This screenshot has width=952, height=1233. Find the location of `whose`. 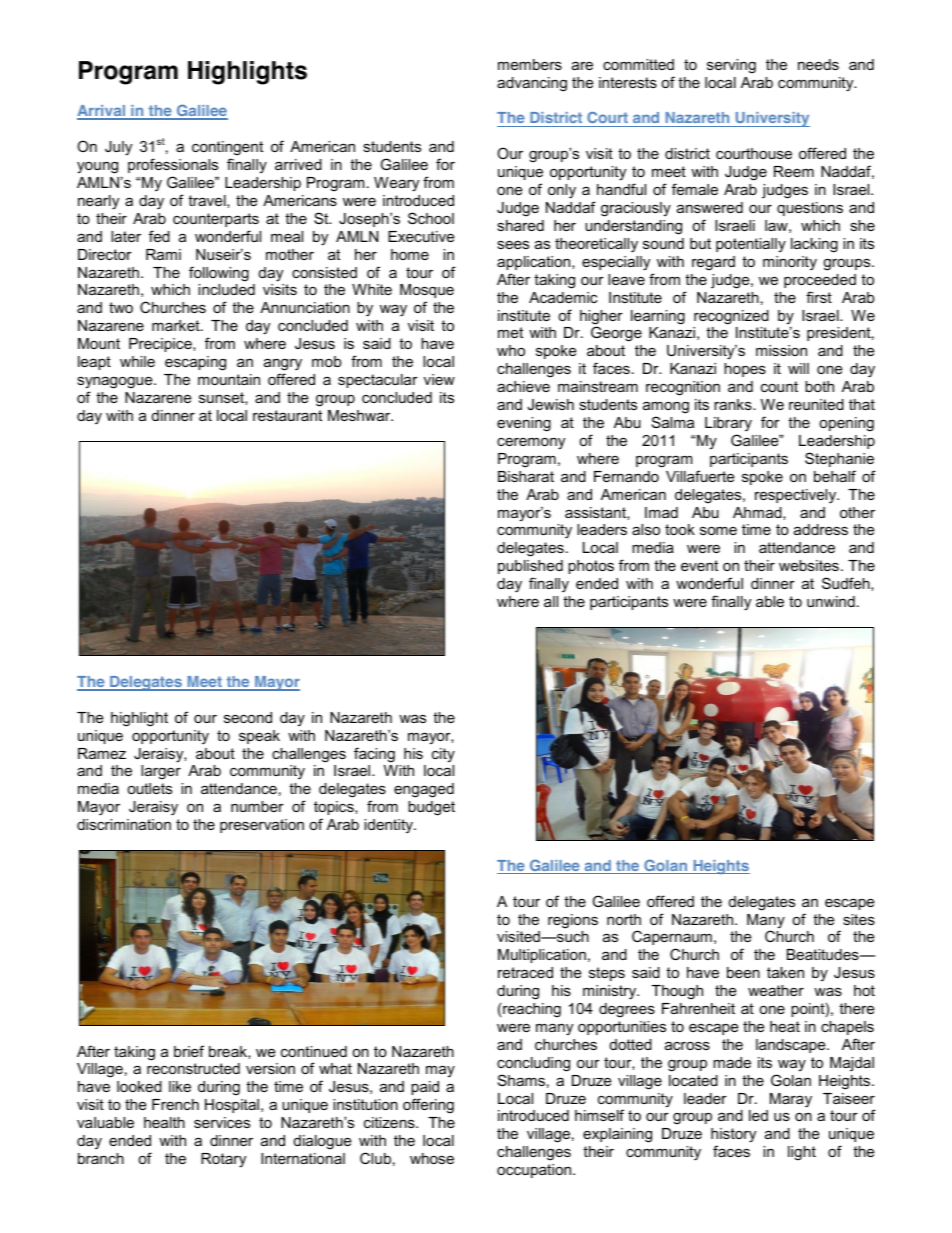

whose is located at coordinates (432, 1158).
